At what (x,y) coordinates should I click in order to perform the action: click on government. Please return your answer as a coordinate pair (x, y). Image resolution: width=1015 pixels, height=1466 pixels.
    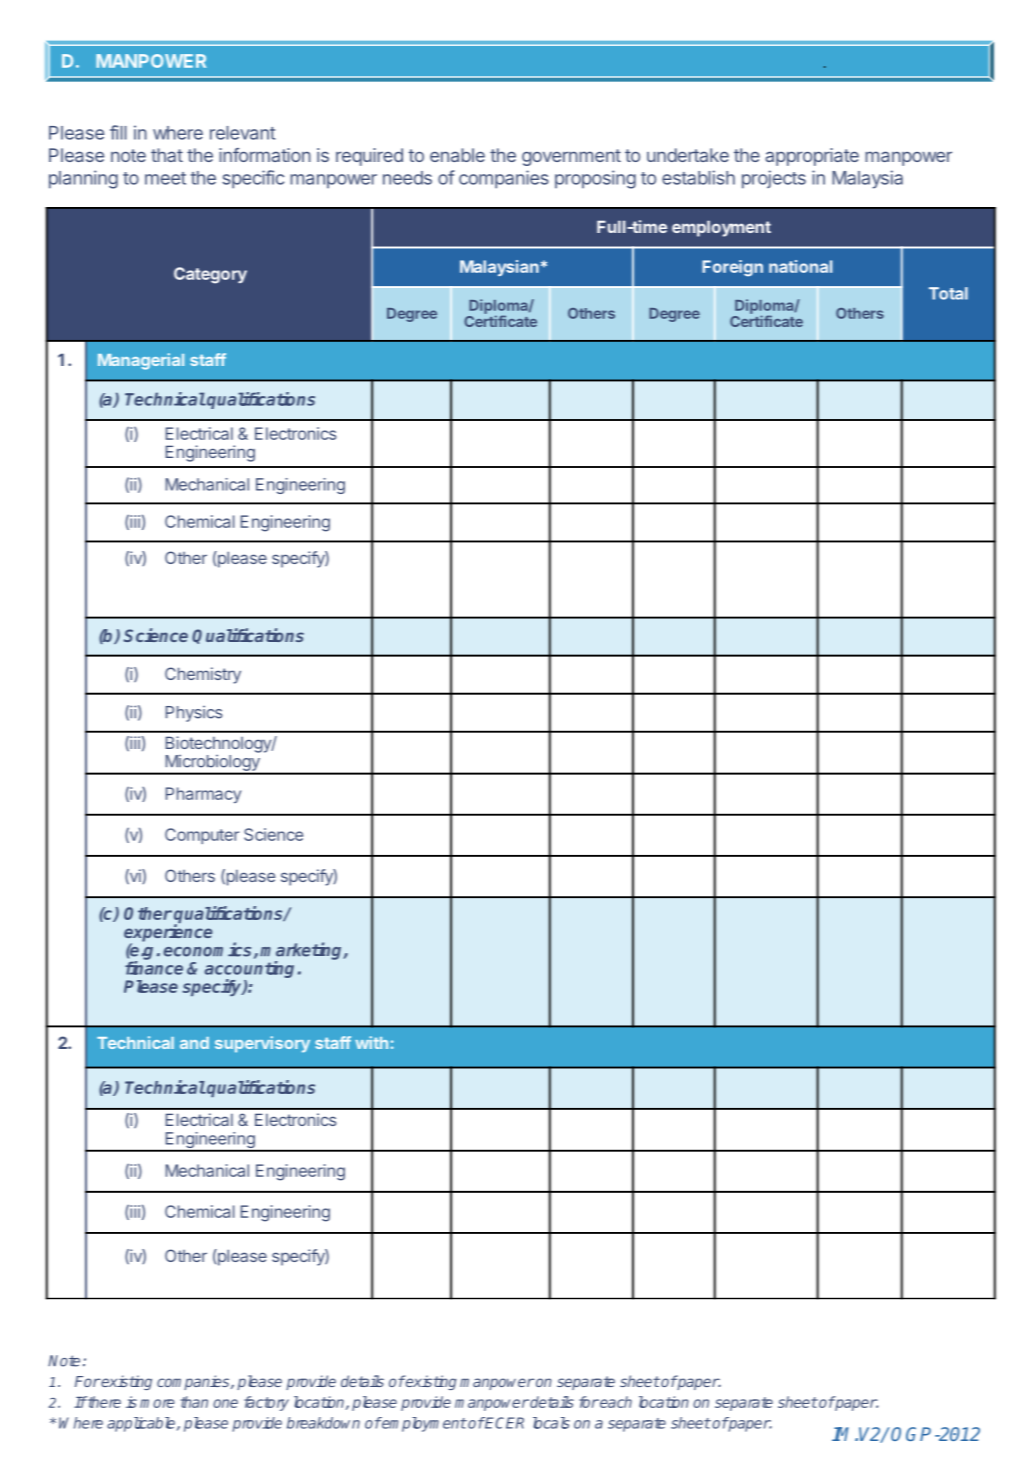
    Looking at the image, I should click on (571, 157).
